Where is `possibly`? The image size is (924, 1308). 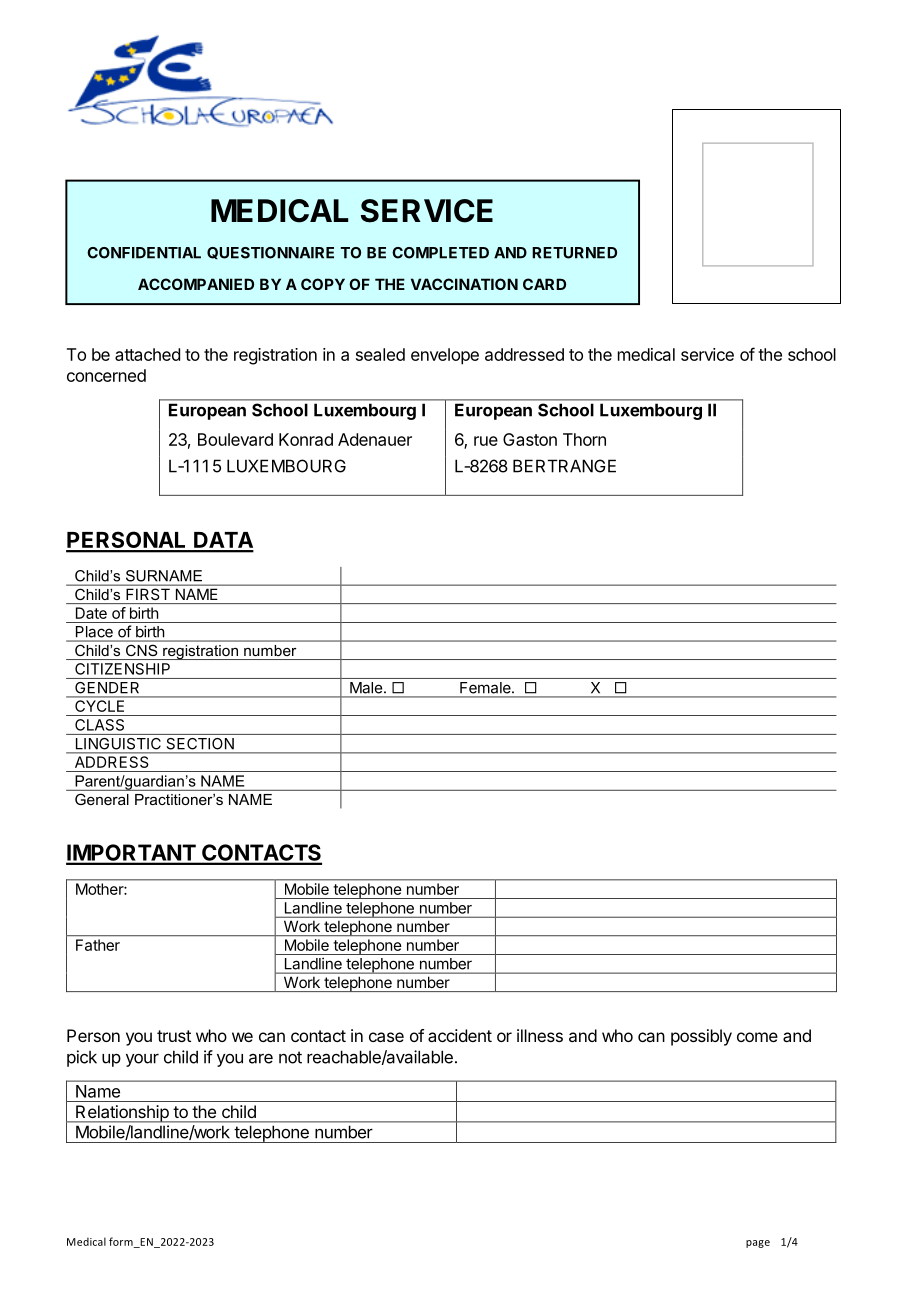
possibly is located at coordinates (701, 1037).
